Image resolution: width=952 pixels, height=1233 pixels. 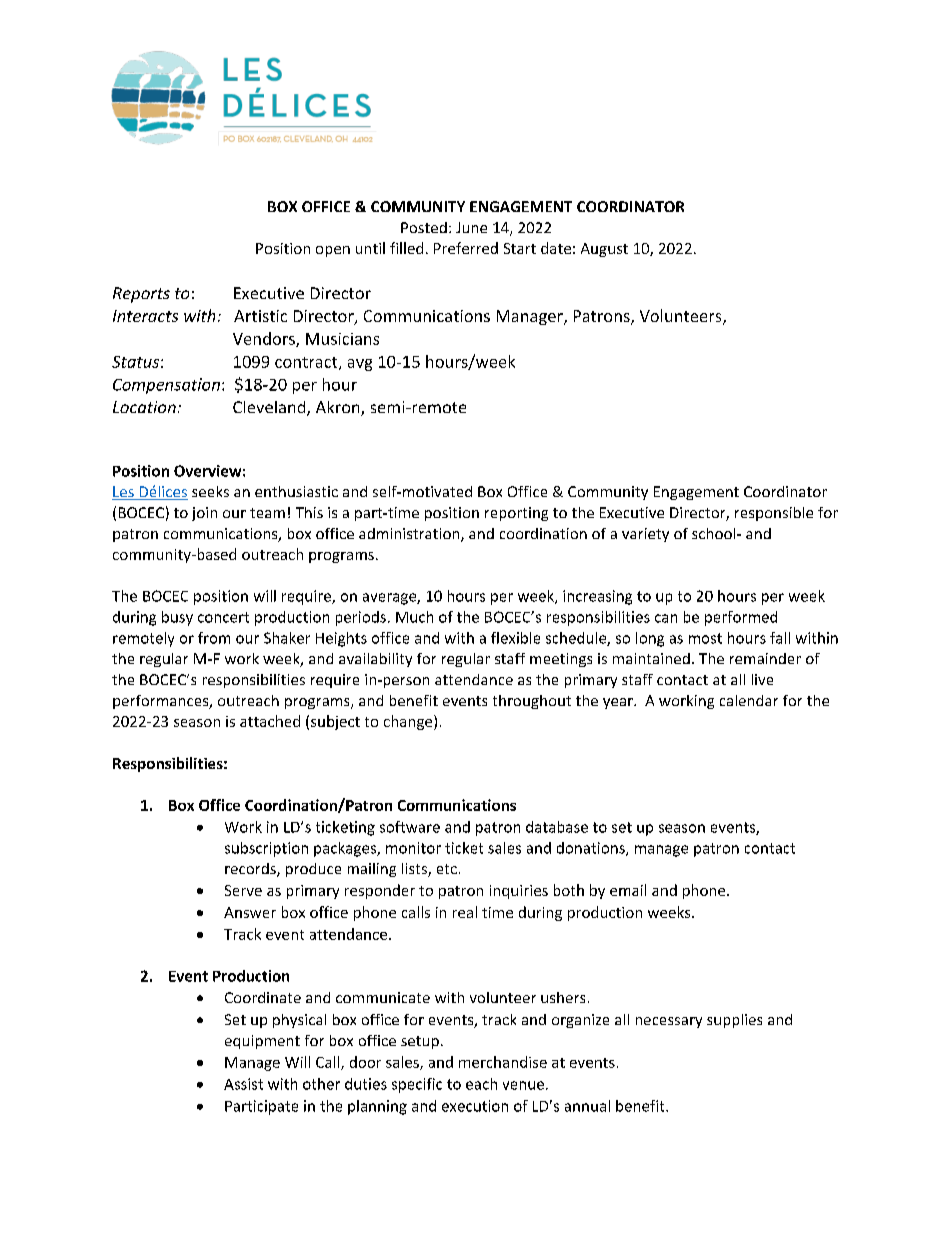 What do you see at coordinates (604, 250) in the page?
I see `August` at bounding box center [604, 250].
